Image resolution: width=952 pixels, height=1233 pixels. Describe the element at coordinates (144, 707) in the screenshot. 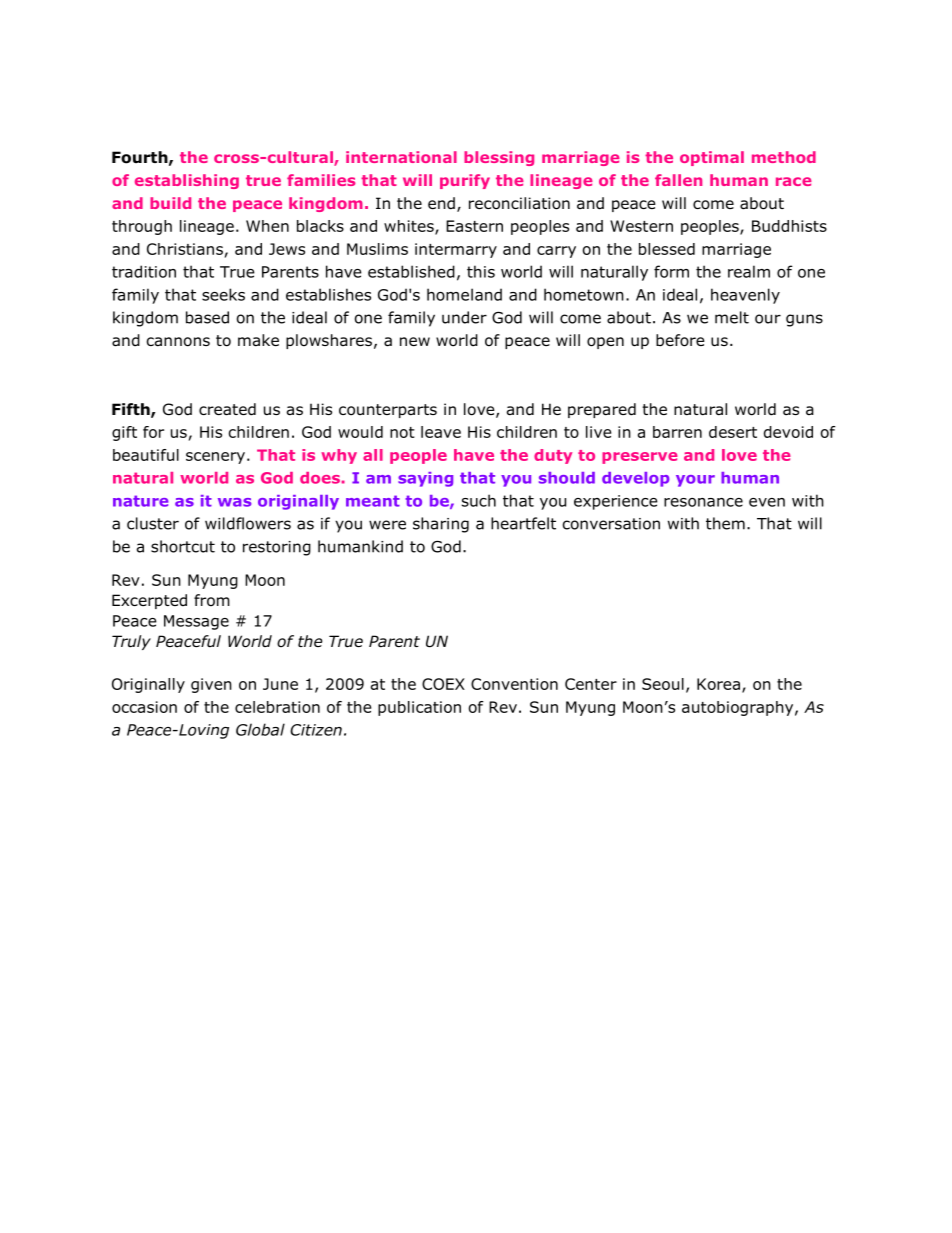

I see `occasion` at that location.
